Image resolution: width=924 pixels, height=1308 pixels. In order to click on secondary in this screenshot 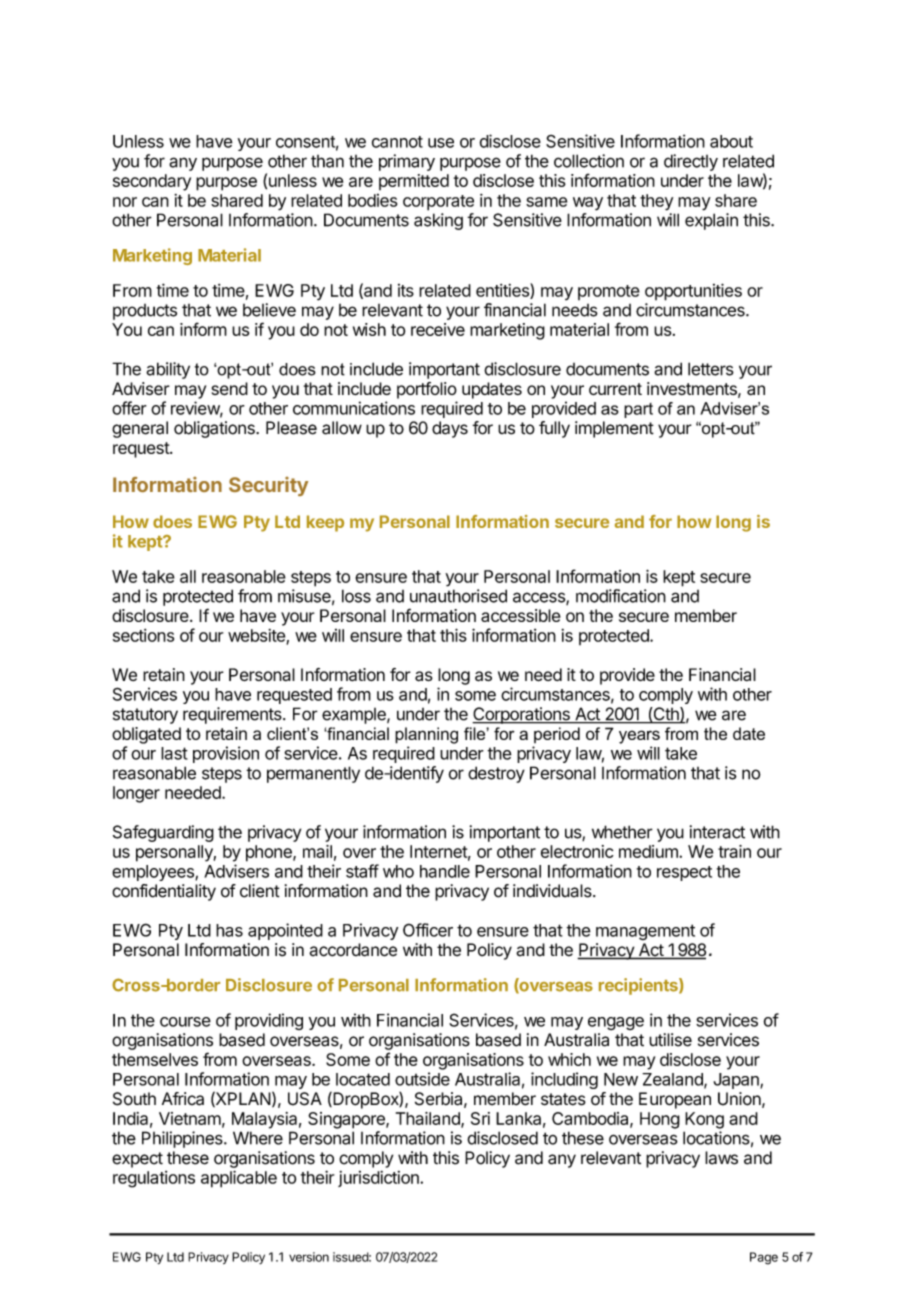, I will do `click(152, 182)`.
